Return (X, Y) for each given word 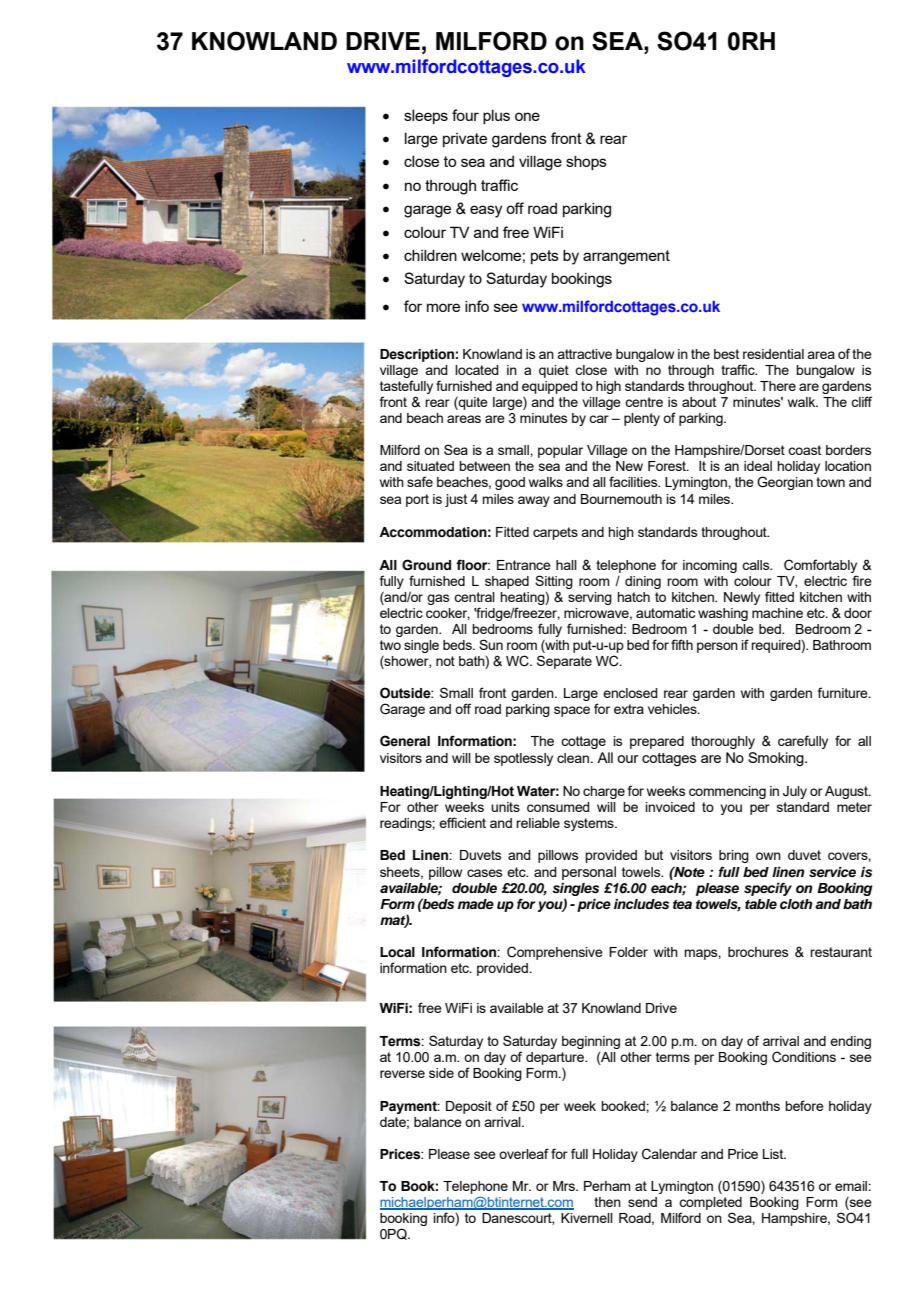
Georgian (785, 483)
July (795, 792)
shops (586, 163)
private (465, 140)
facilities (634, 481)
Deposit (469, 1107)
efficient (462, 822)
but (654, 855)
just (456, 500)
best (726, 354)
